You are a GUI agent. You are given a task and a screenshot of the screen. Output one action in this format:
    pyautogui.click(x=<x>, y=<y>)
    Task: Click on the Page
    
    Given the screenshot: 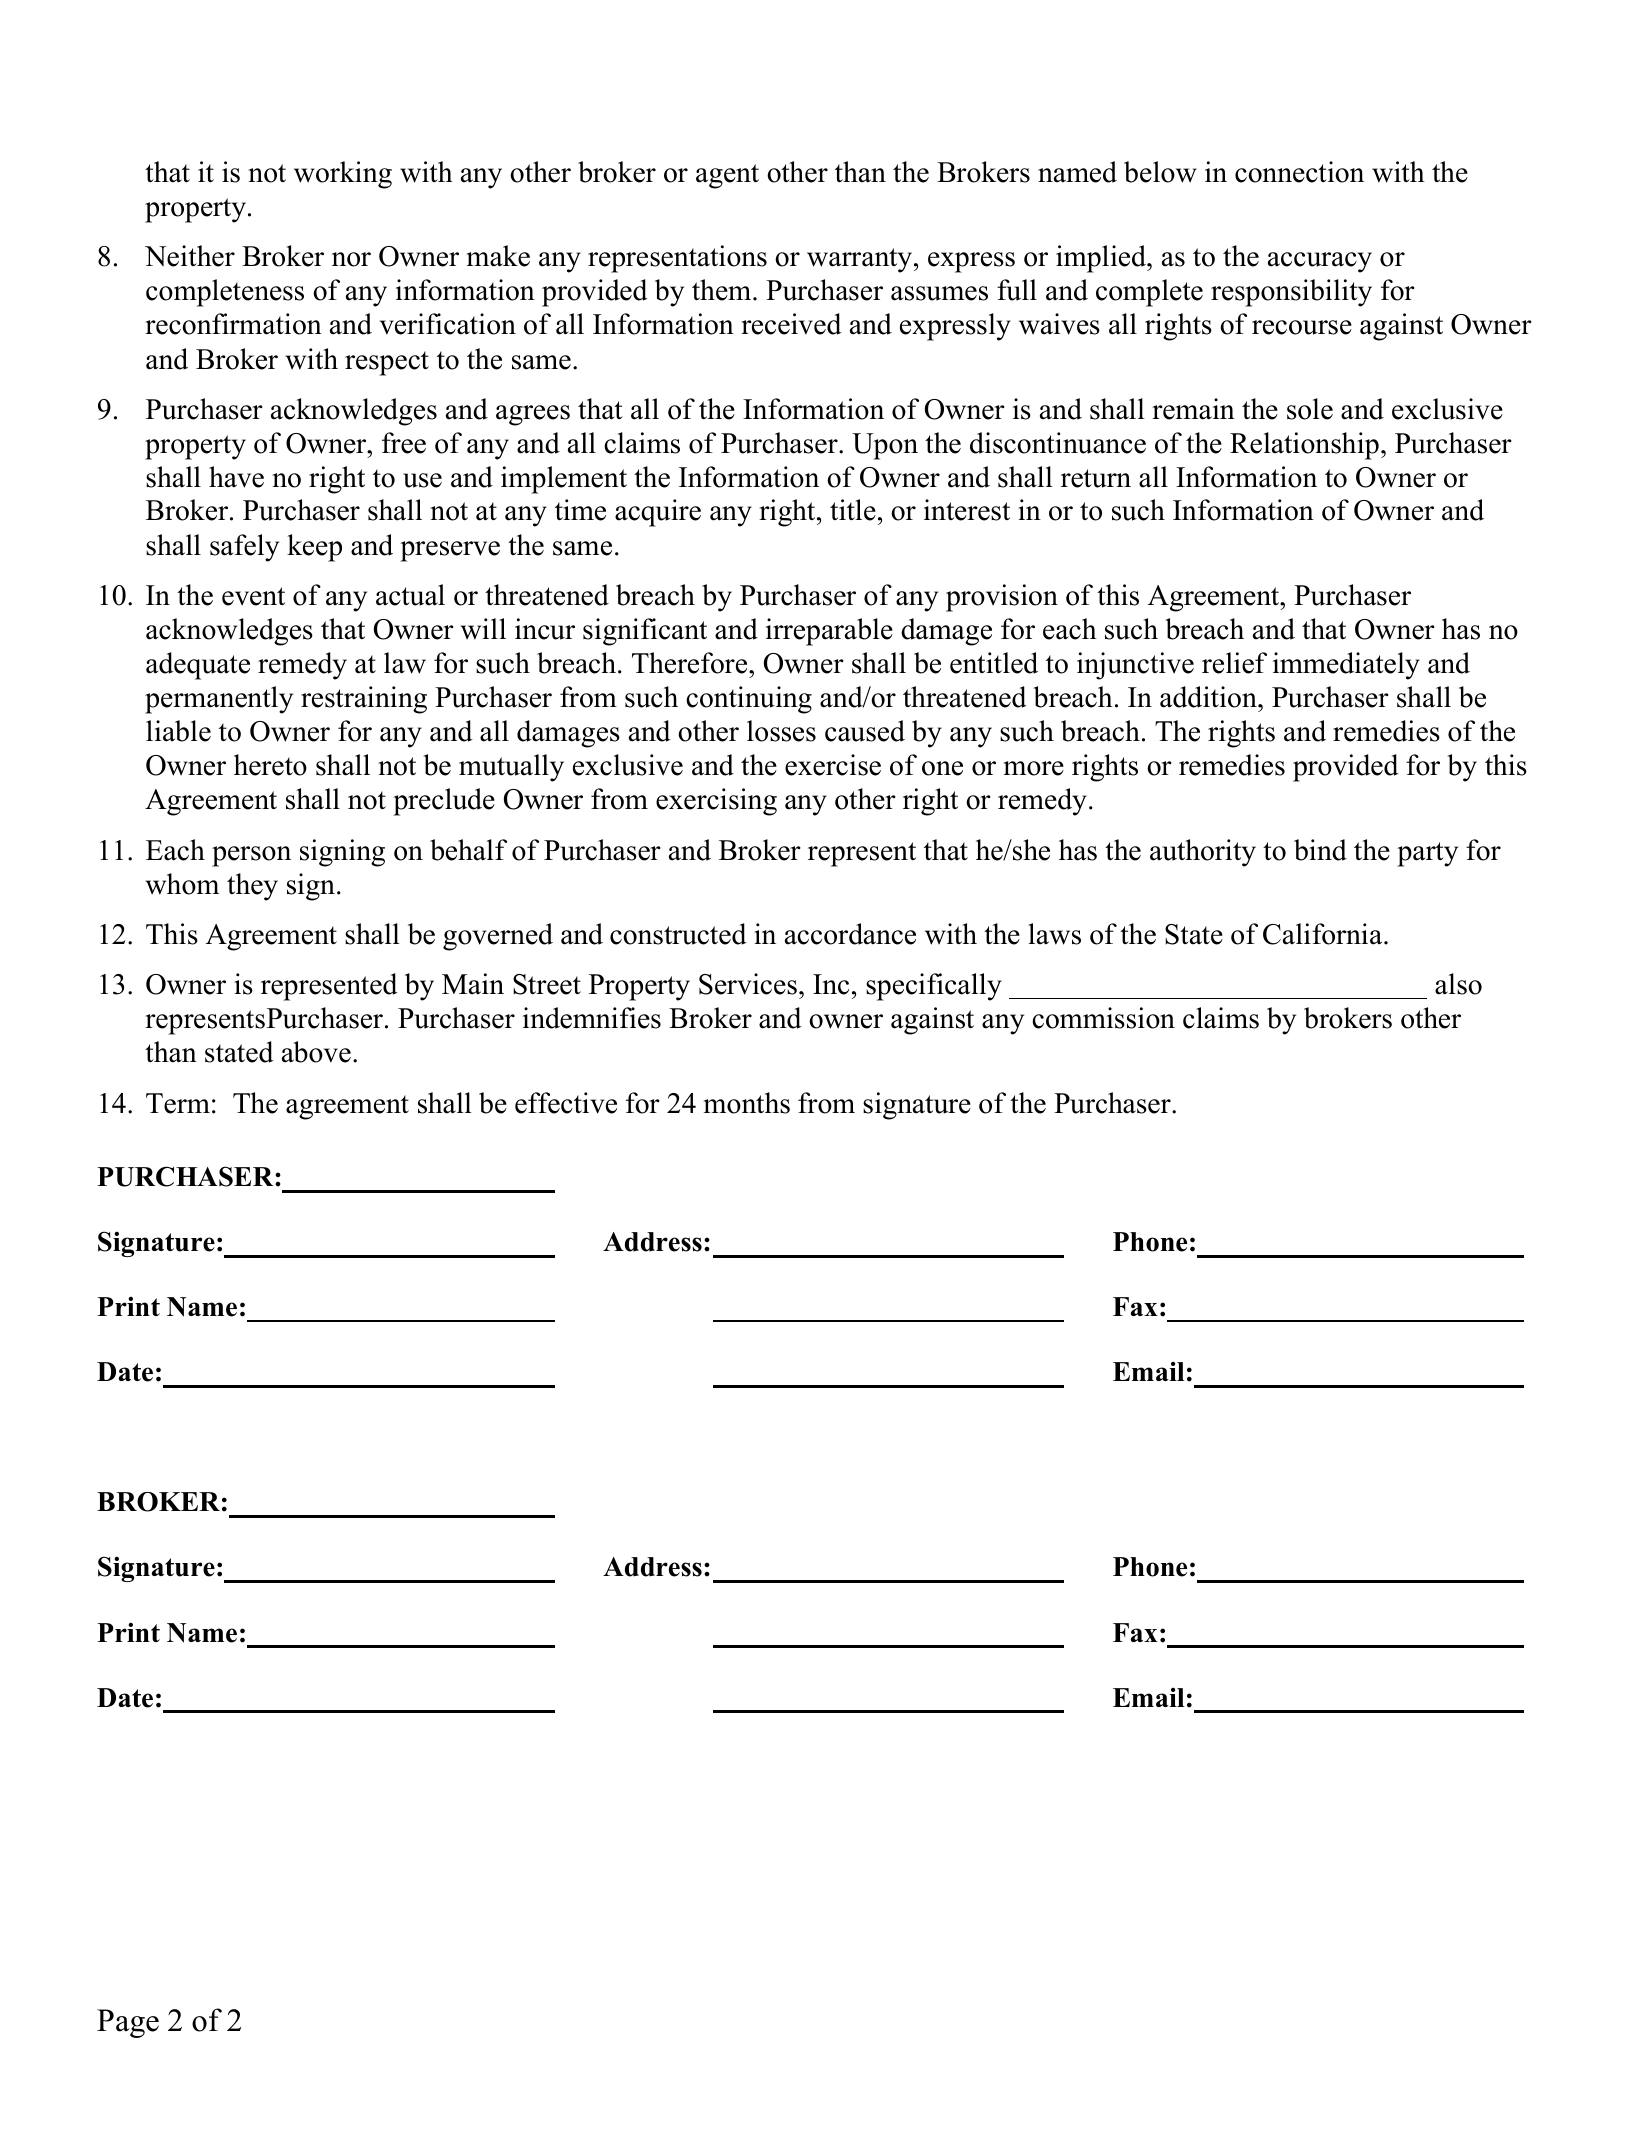 What is the action you would take?
    pyautogui.click(x=128, y=2023)
